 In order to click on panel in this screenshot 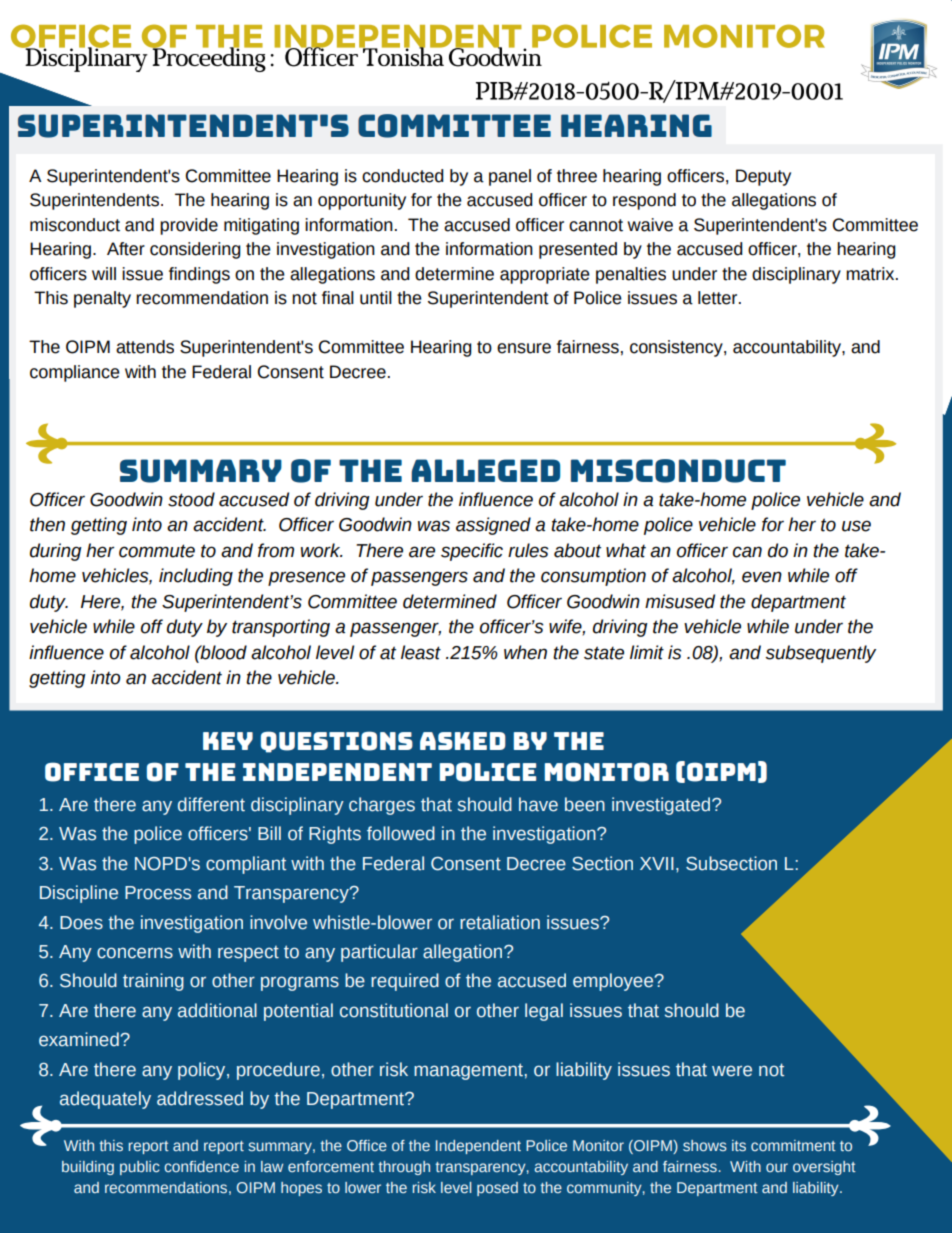, I will do `click(510, 177)`.
